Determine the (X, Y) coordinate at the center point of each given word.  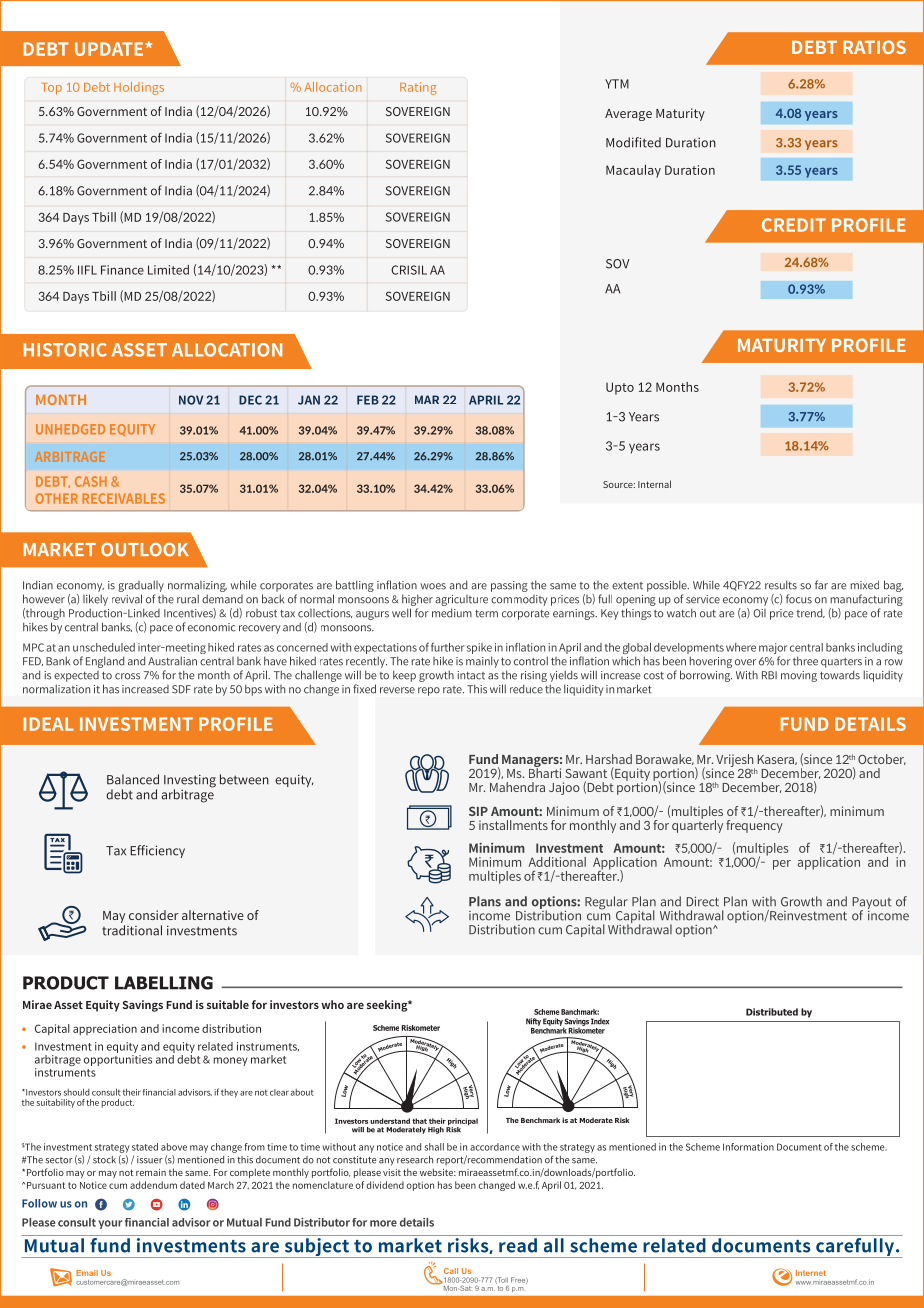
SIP (478, 811)
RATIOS (874, 47)
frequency (754, 825)
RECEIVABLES (123, 498)
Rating (418, 88)
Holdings (139, 88)
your (110, 1224)
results (781, 585)
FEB (368, 400)
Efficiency (157, 851)
